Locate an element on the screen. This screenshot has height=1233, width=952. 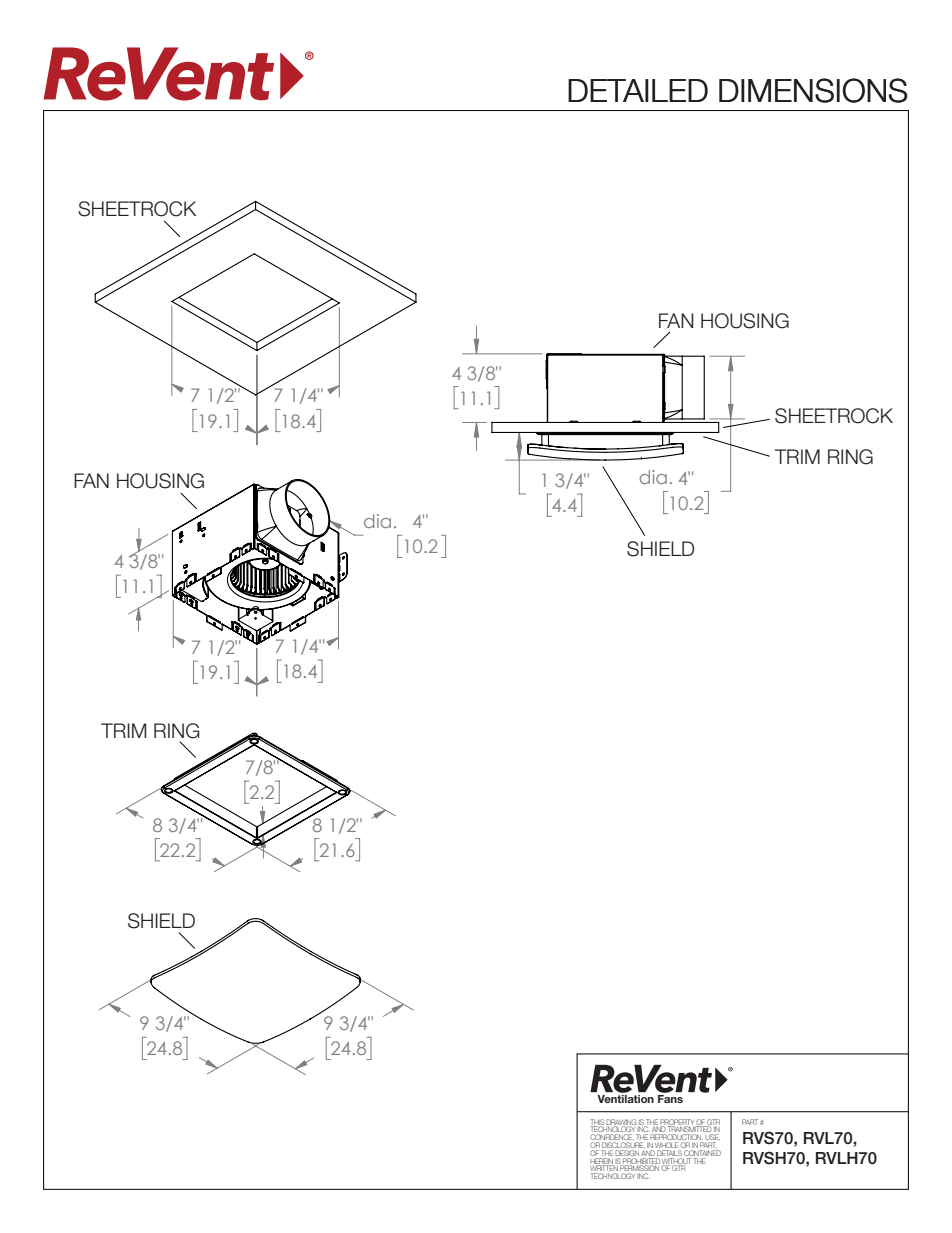
PROPERTY is located at coordinates (677, 1123).
